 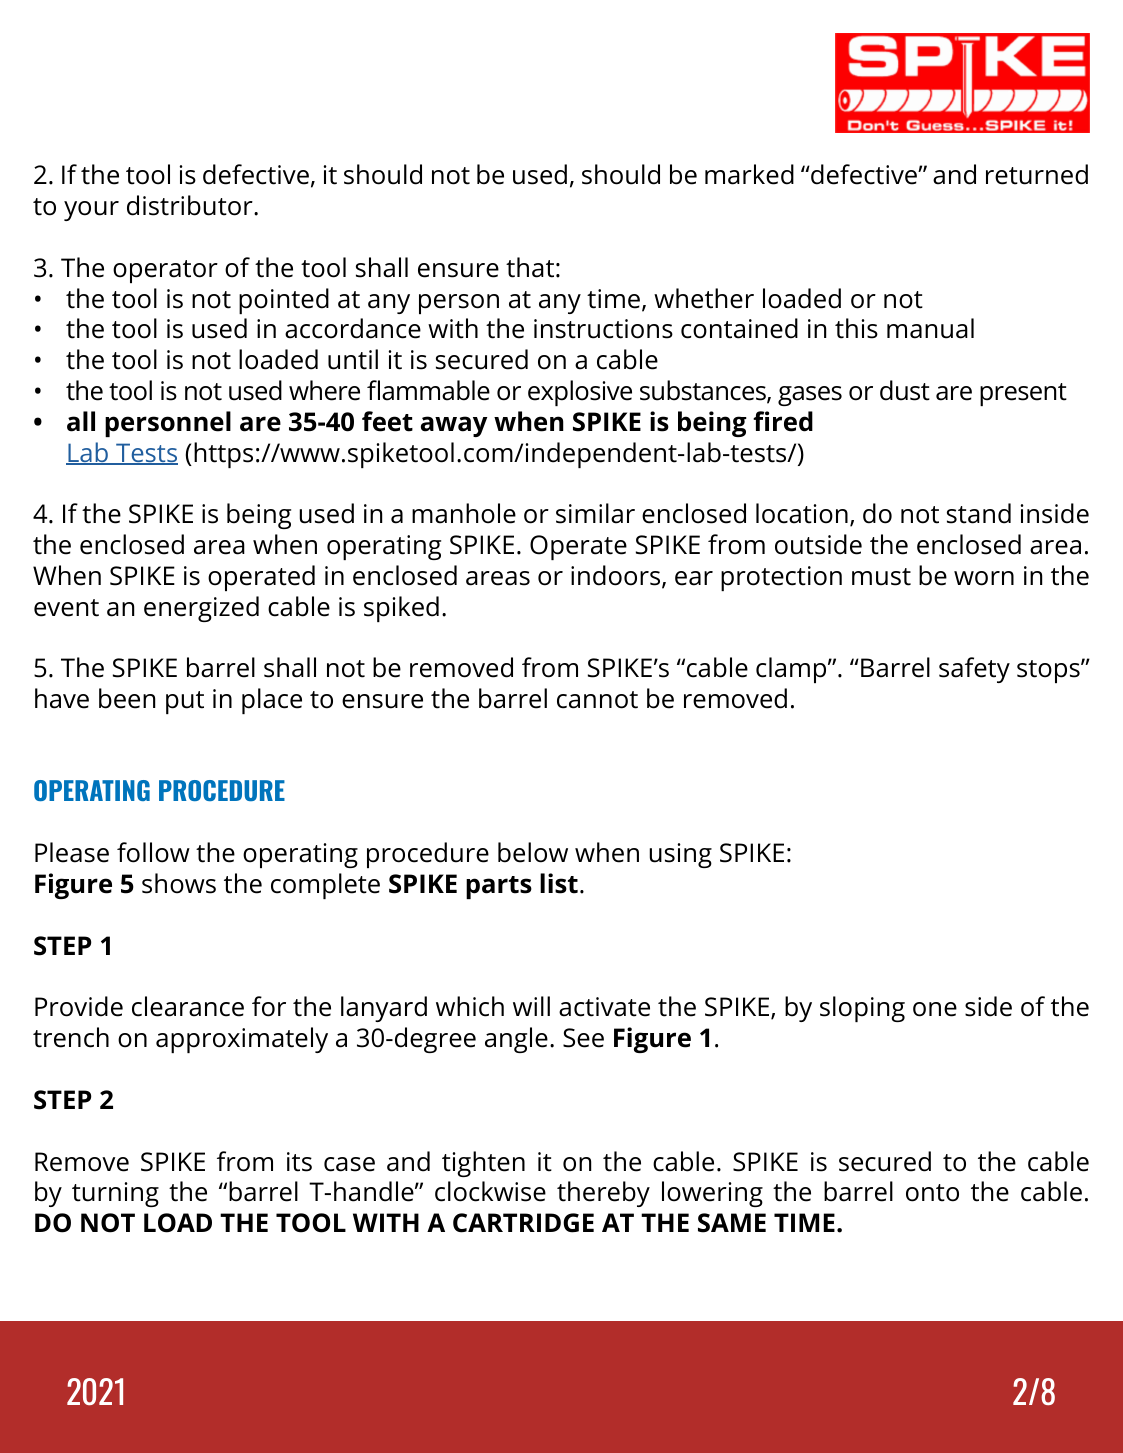 I want to click on returned, so click(x=1037, y=174).
